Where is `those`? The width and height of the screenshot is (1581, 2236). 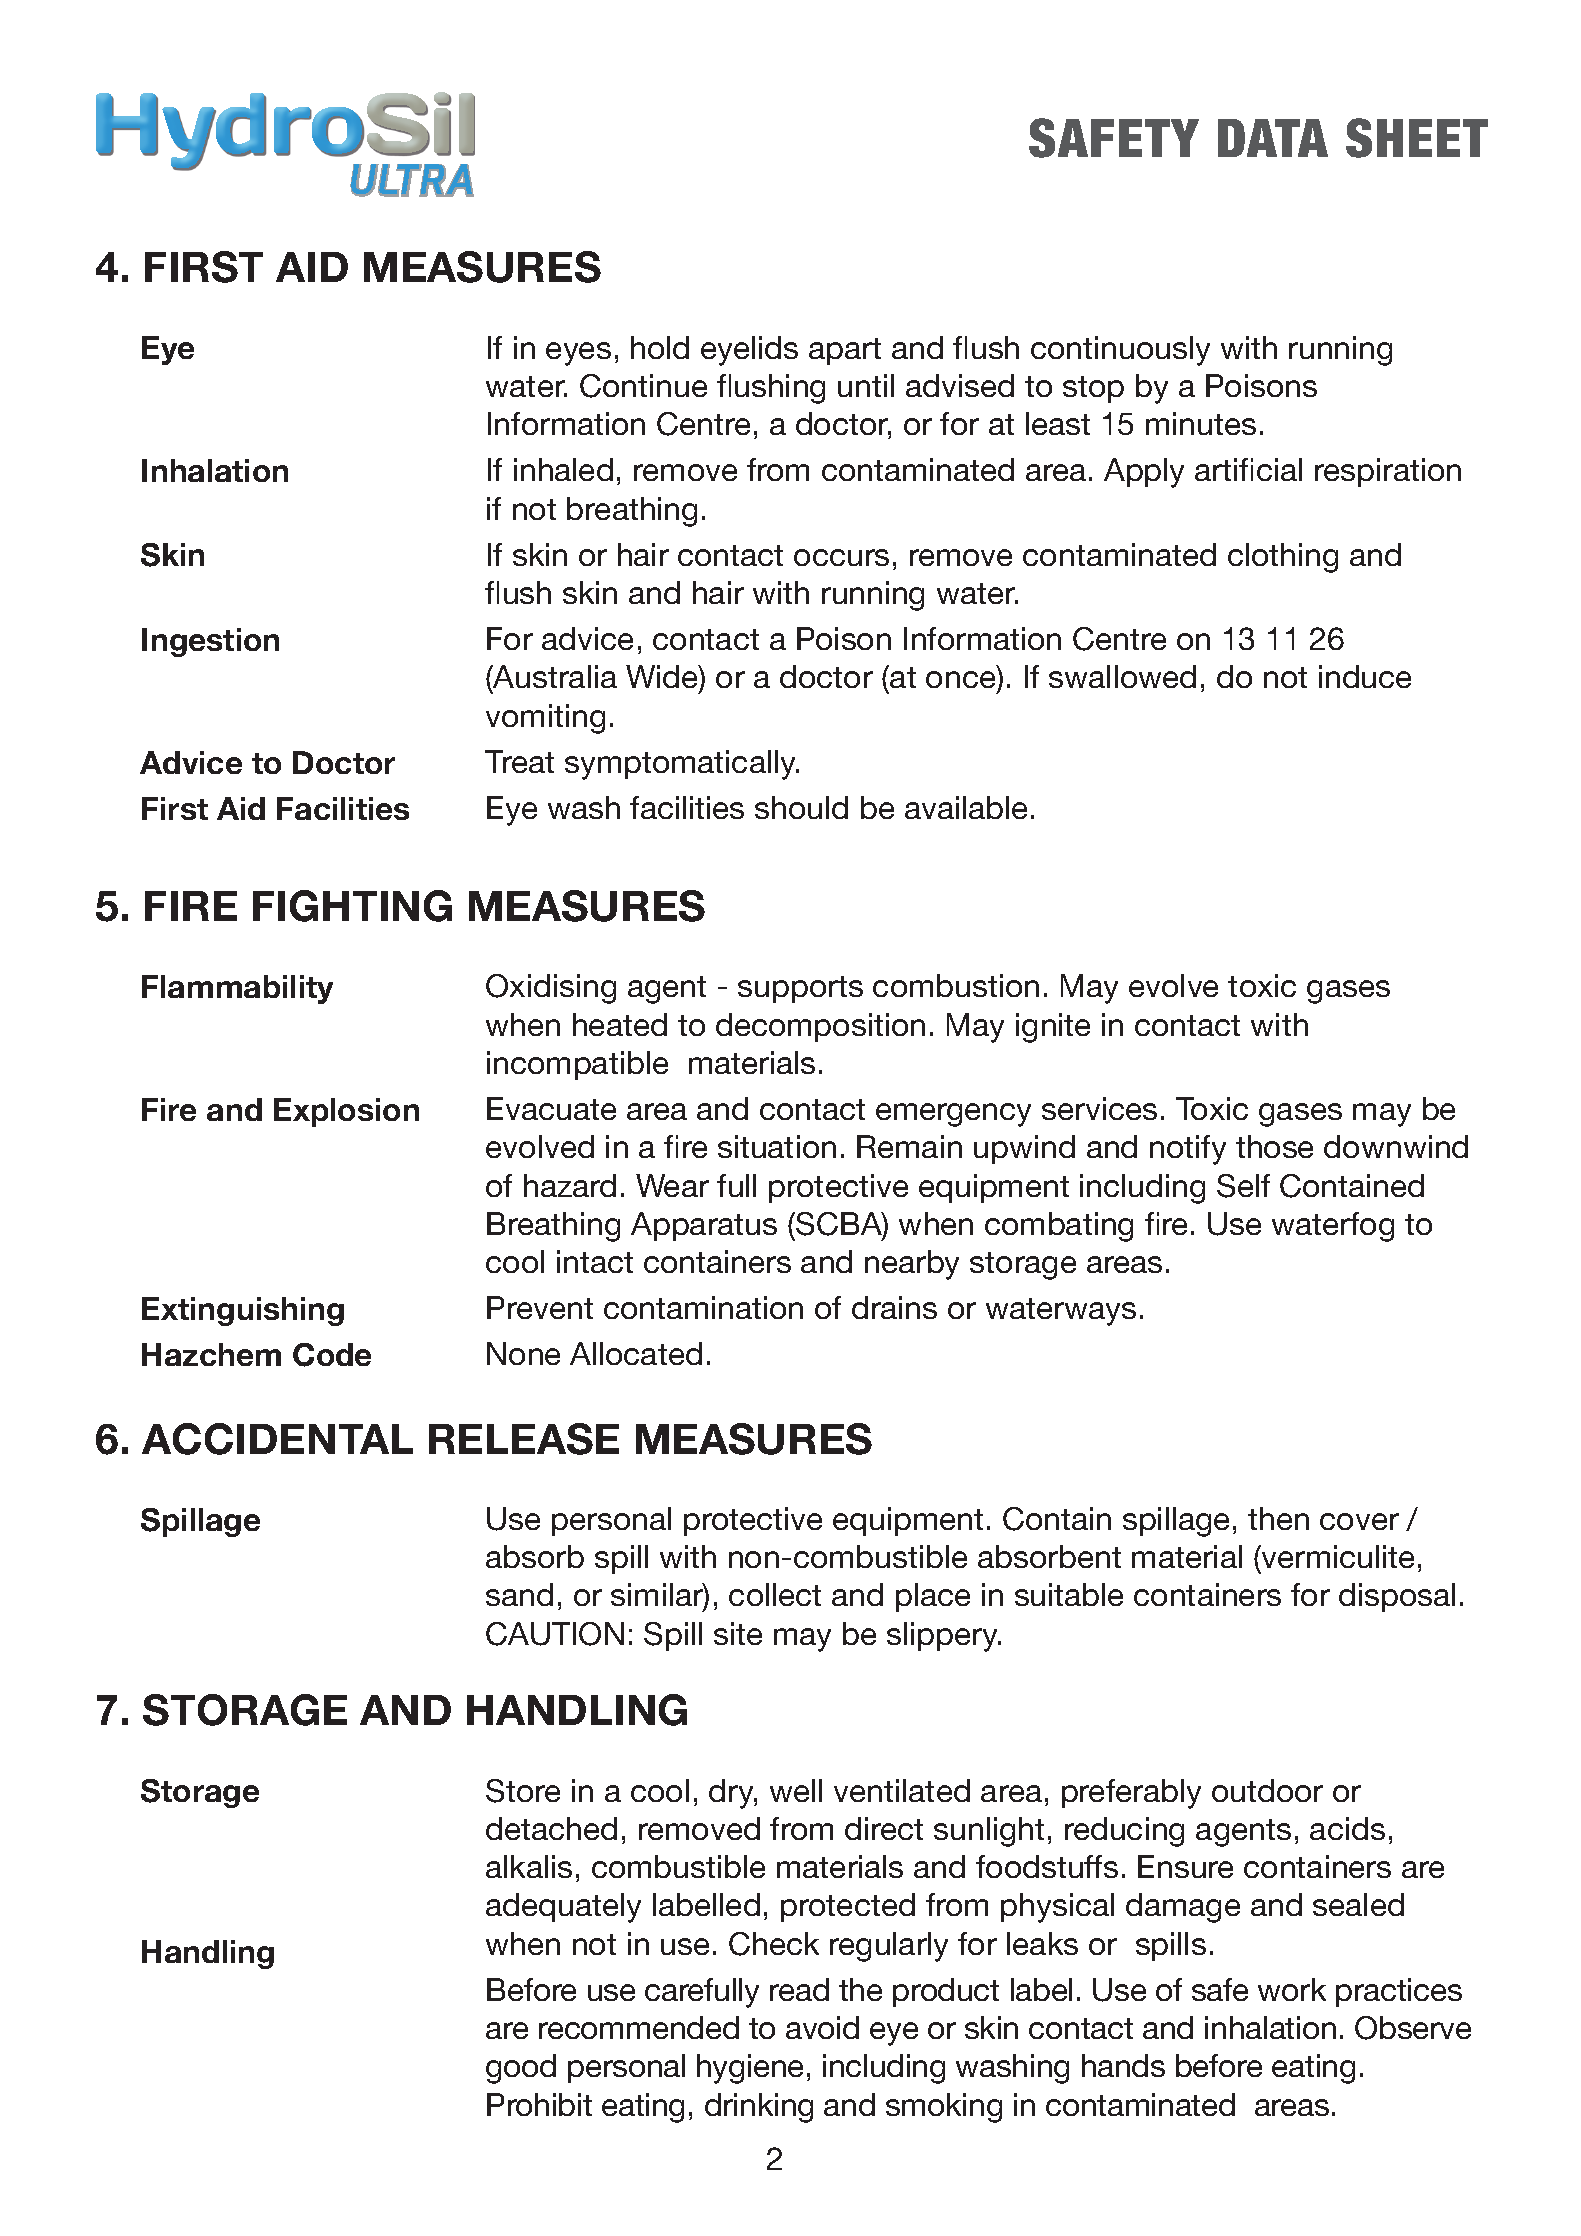
those is located at coordinates (1274, 1146).
